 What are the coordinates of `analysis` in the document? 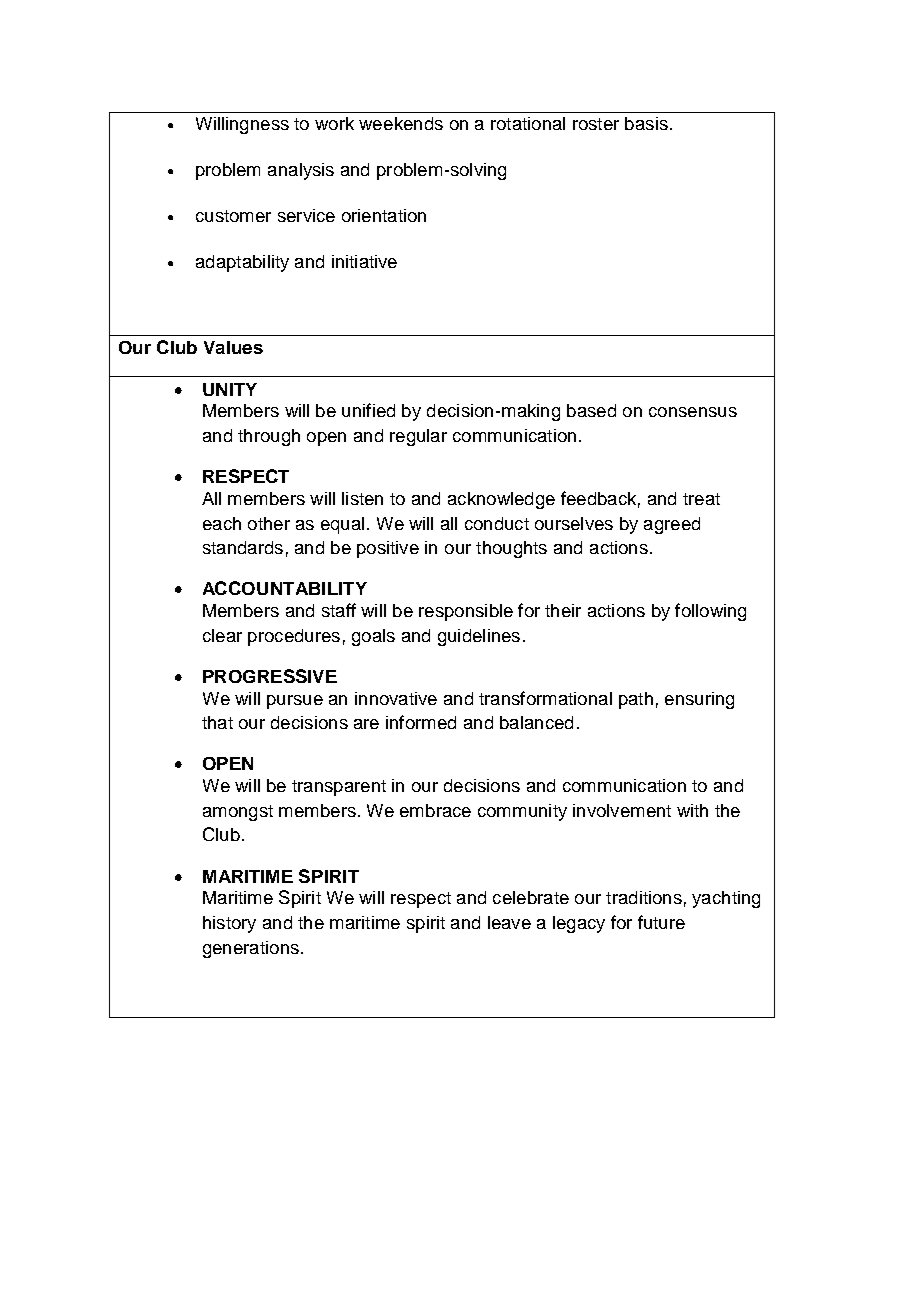 It's located at (301, 171).
